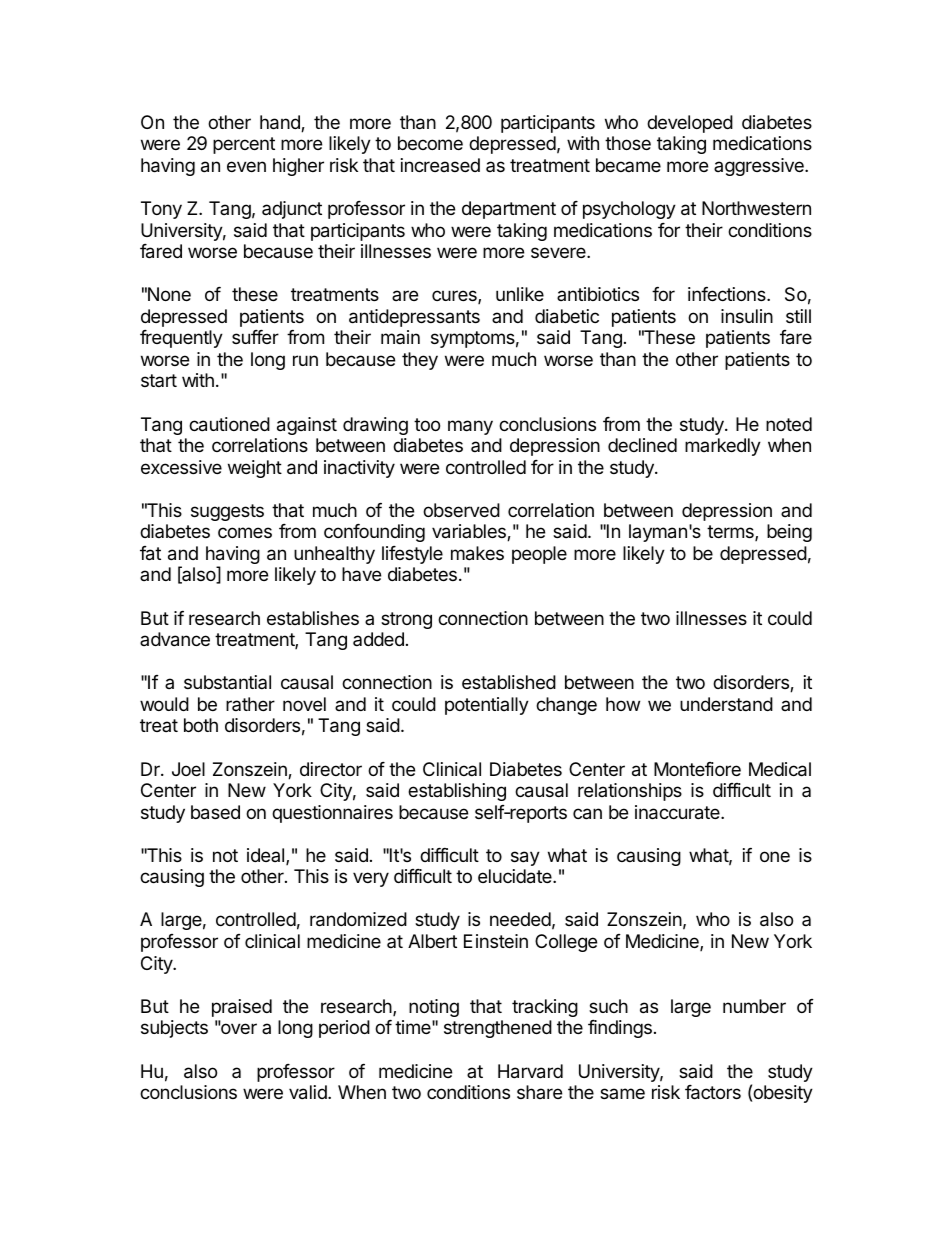 This document has width=952, height=1233. Describe the element at coordinates (244, 145) in the document. I see `percent` at that location.
